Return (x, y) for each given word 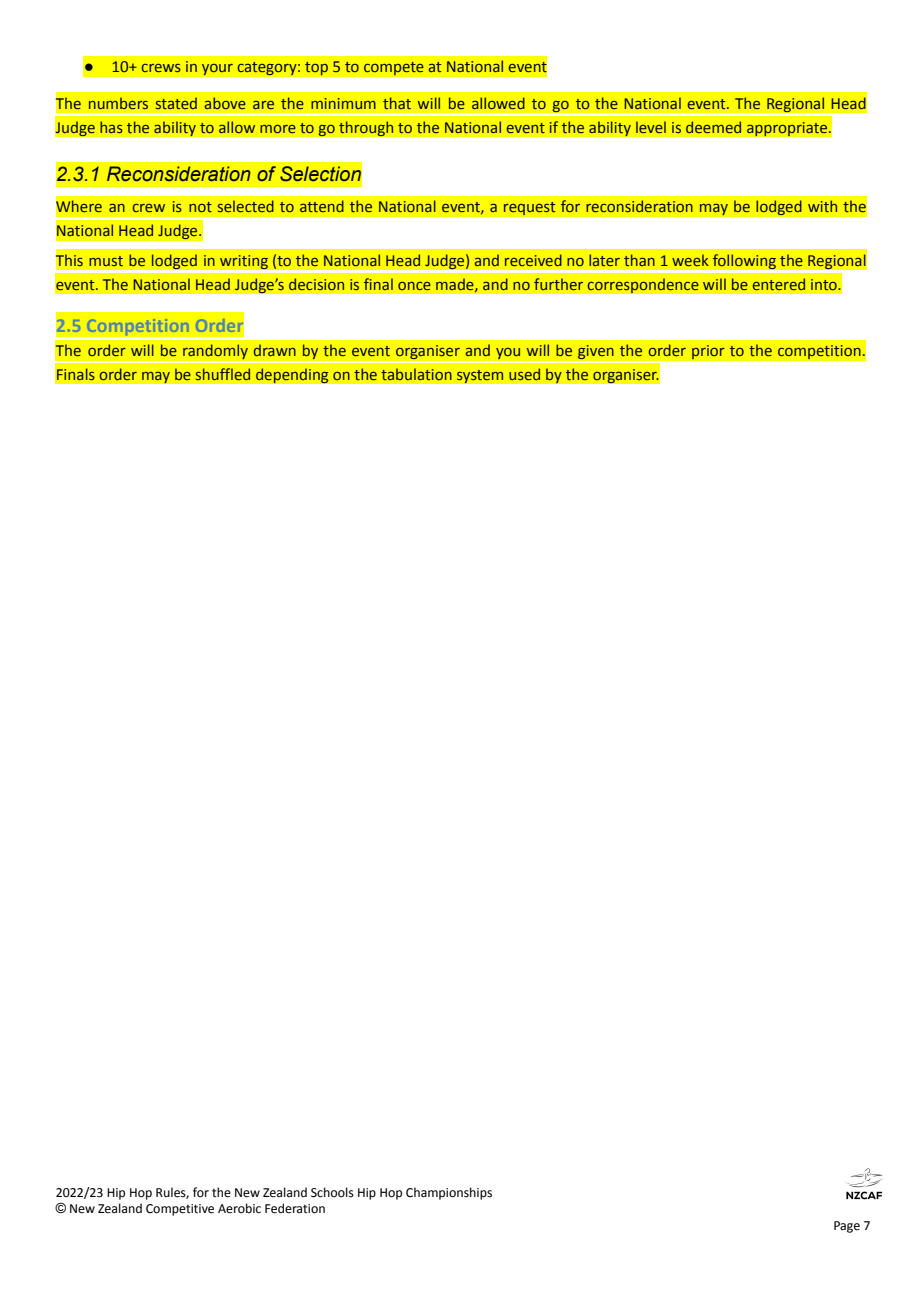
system (480, 376)
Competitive (180, 1210)
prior (708, 352)
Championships (449, 1193)
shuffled (223, 374)
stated (176, 103)
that (397, 103)
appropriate (788, 129)
